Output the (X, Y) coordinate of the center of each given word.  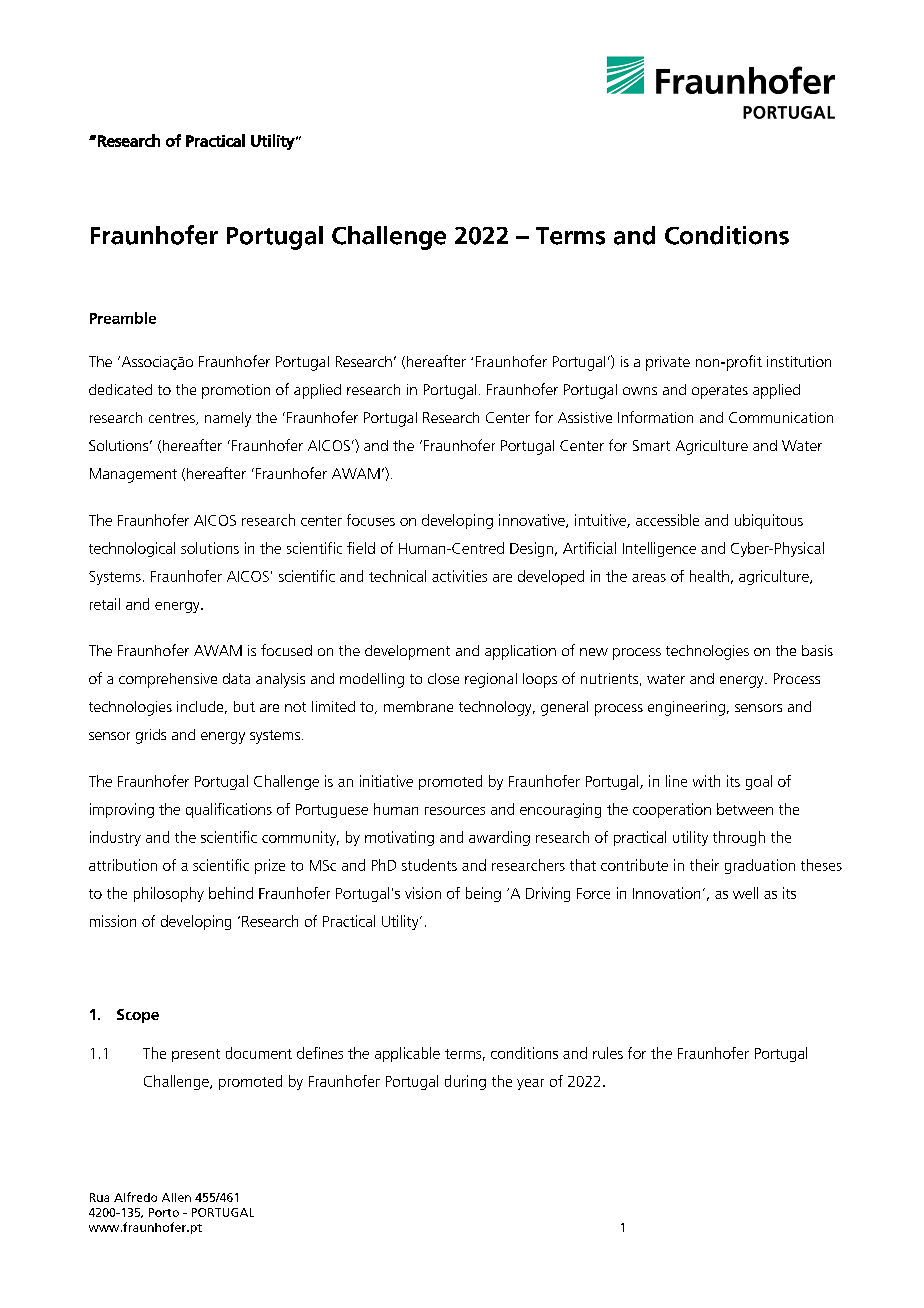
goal (759, 782)
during (465, 1082)
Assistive (585, 417)
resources (455, 811)
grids (151, 736)
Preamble (123, 318)
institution (799, 361)
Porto (164, 1212)
